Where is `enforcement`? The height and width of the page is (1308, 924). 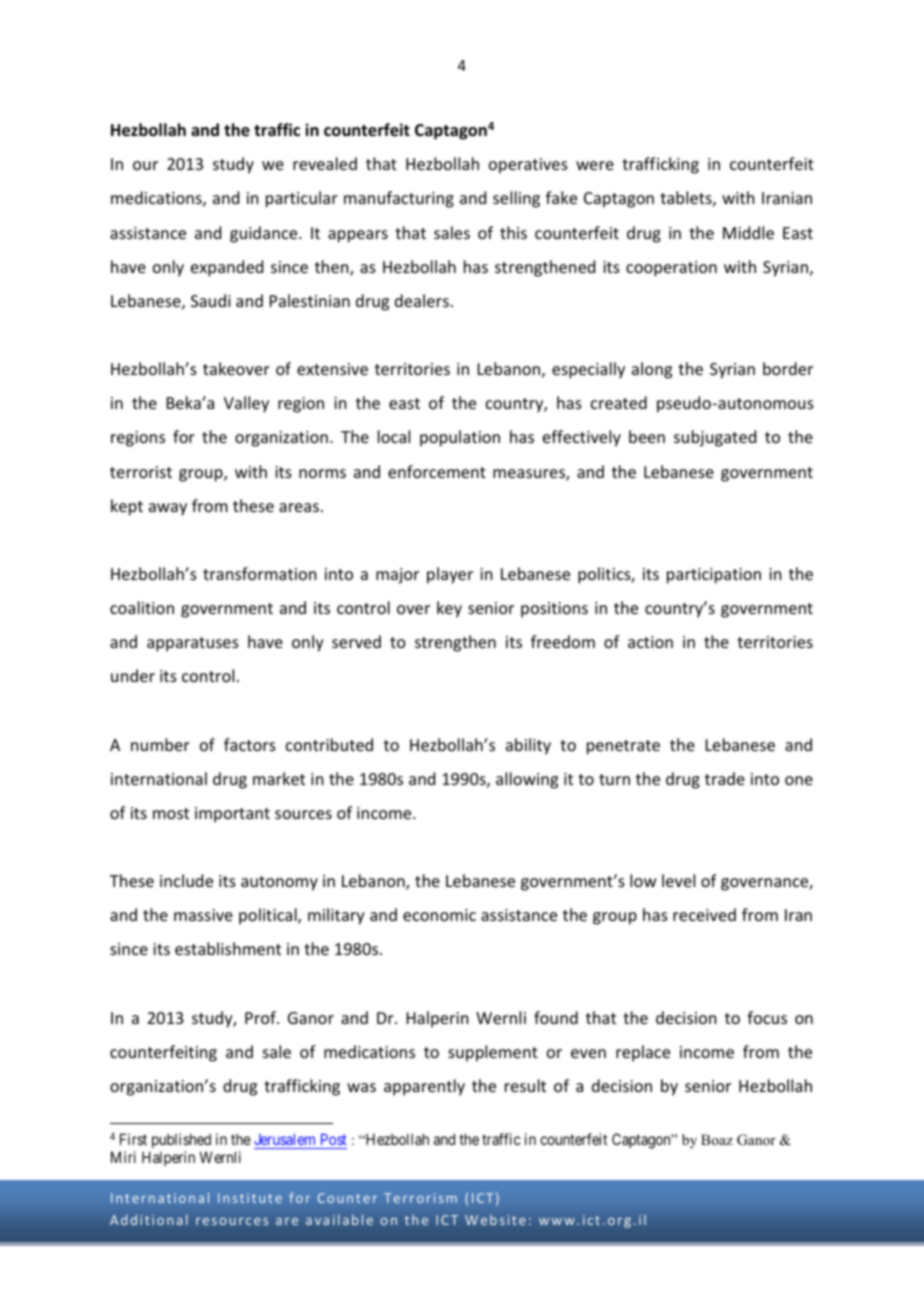 enforcement is located at coordinates (437, 471).
